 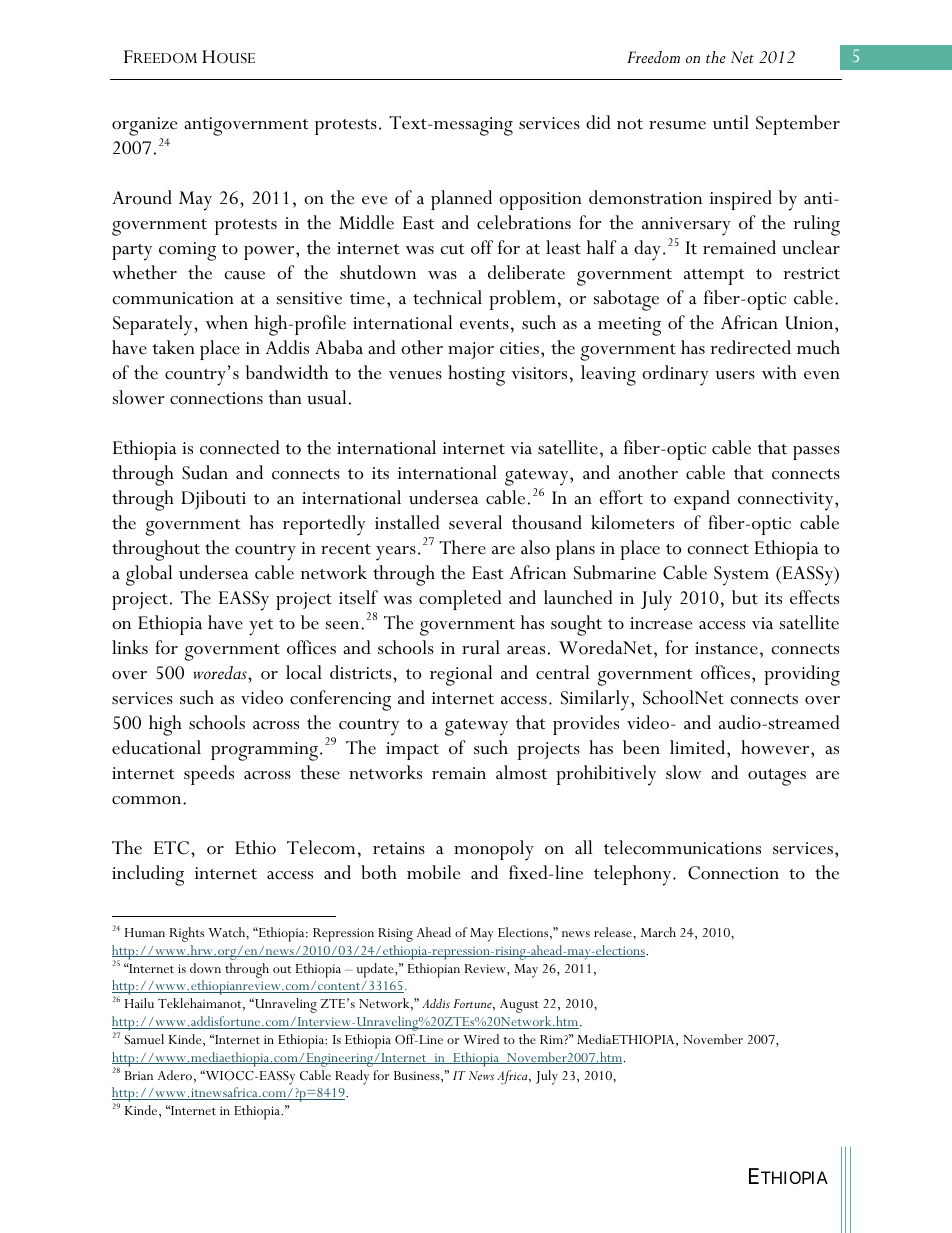 I want to click on speeds, so click(x=209, y=775).
